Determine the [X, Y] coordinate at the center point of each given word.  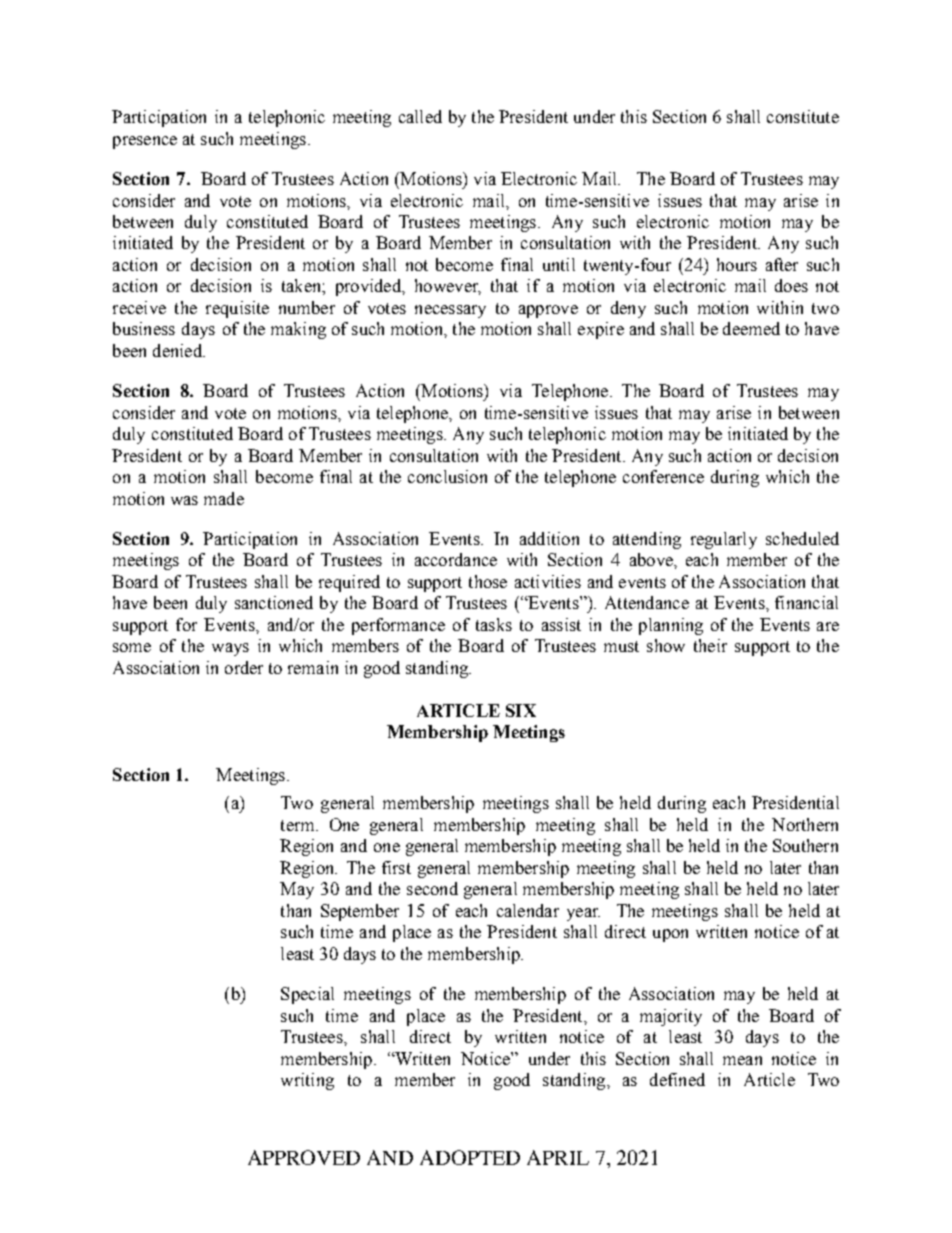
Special [307, 995]
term [299, 825]
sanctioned [274, 602]
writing [307, 1081]
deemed [751, 328]
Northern [805, 824]
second [432, 888]
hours [737, 264]
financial [806, 602]
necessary [450, 311]
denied [178, 350]
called [420, 116]
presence [145, 142]
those [488, 581]
